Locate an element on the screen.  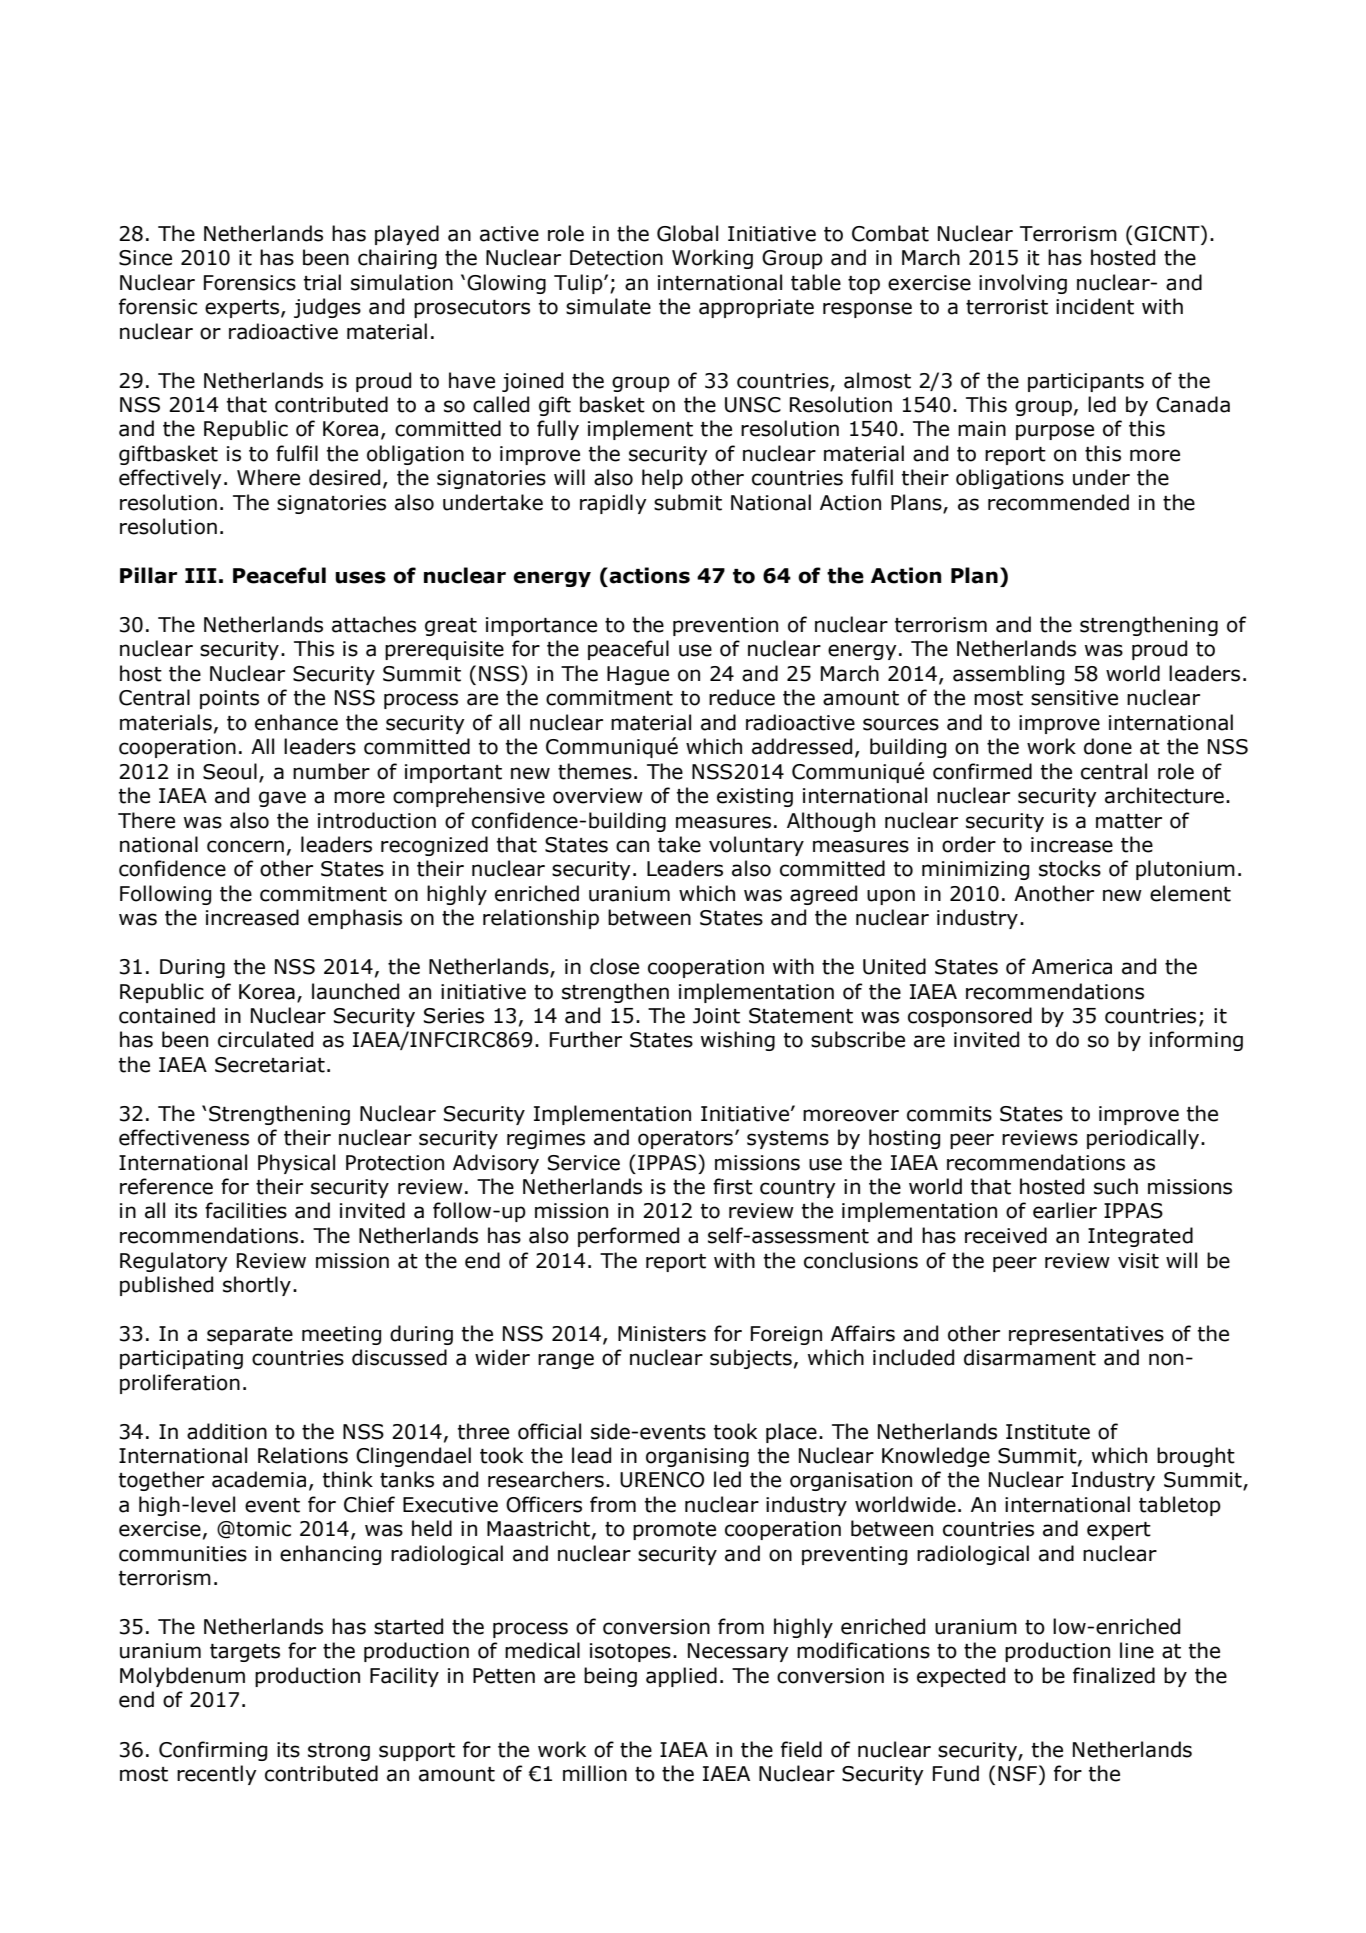
NSF is located at coordinates (1019, 1773).
